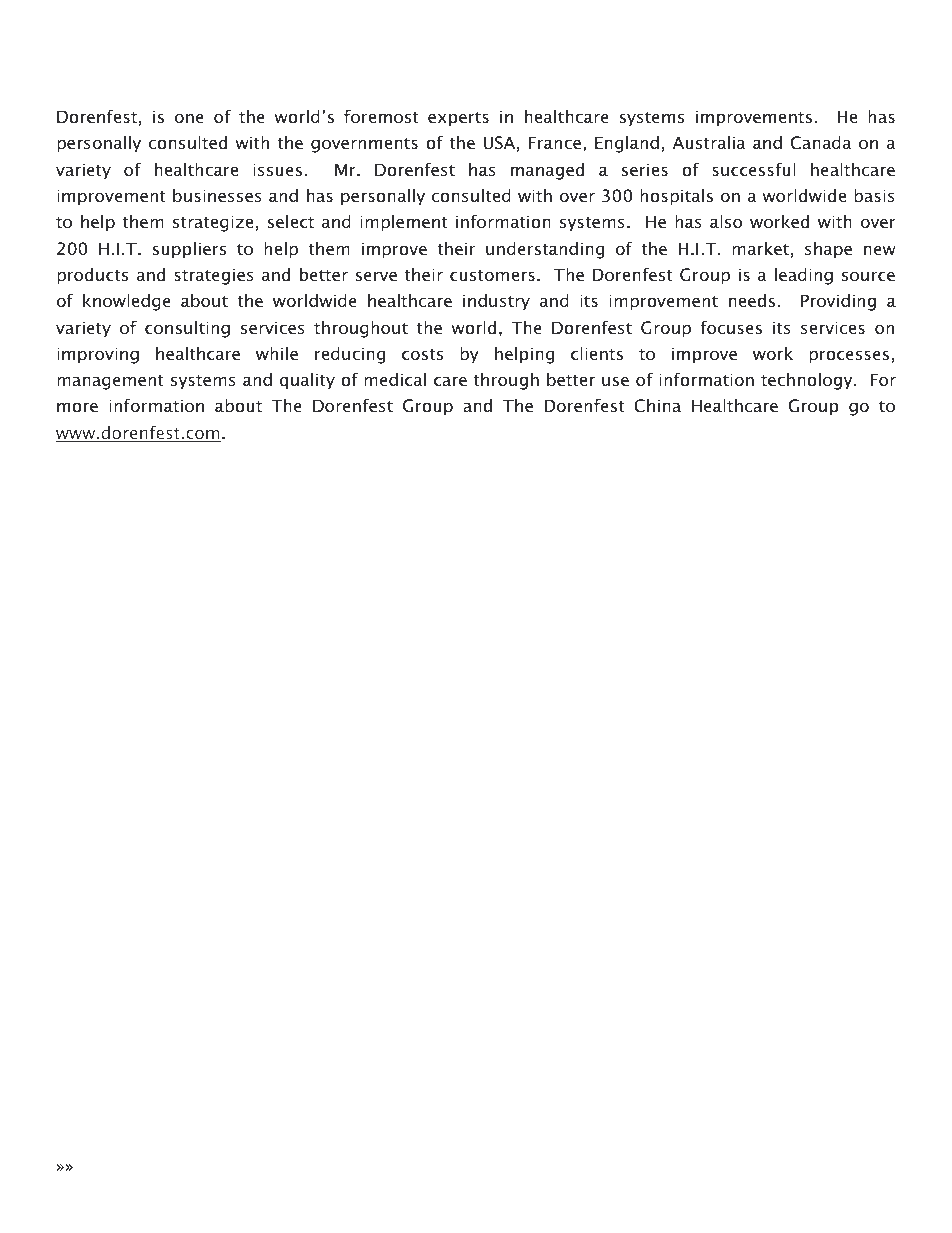 The height and width of the page is (1233, 952). What do you see at coordinates (760, 248) in the page?
I see `market` at bounding box center [760, 248].
